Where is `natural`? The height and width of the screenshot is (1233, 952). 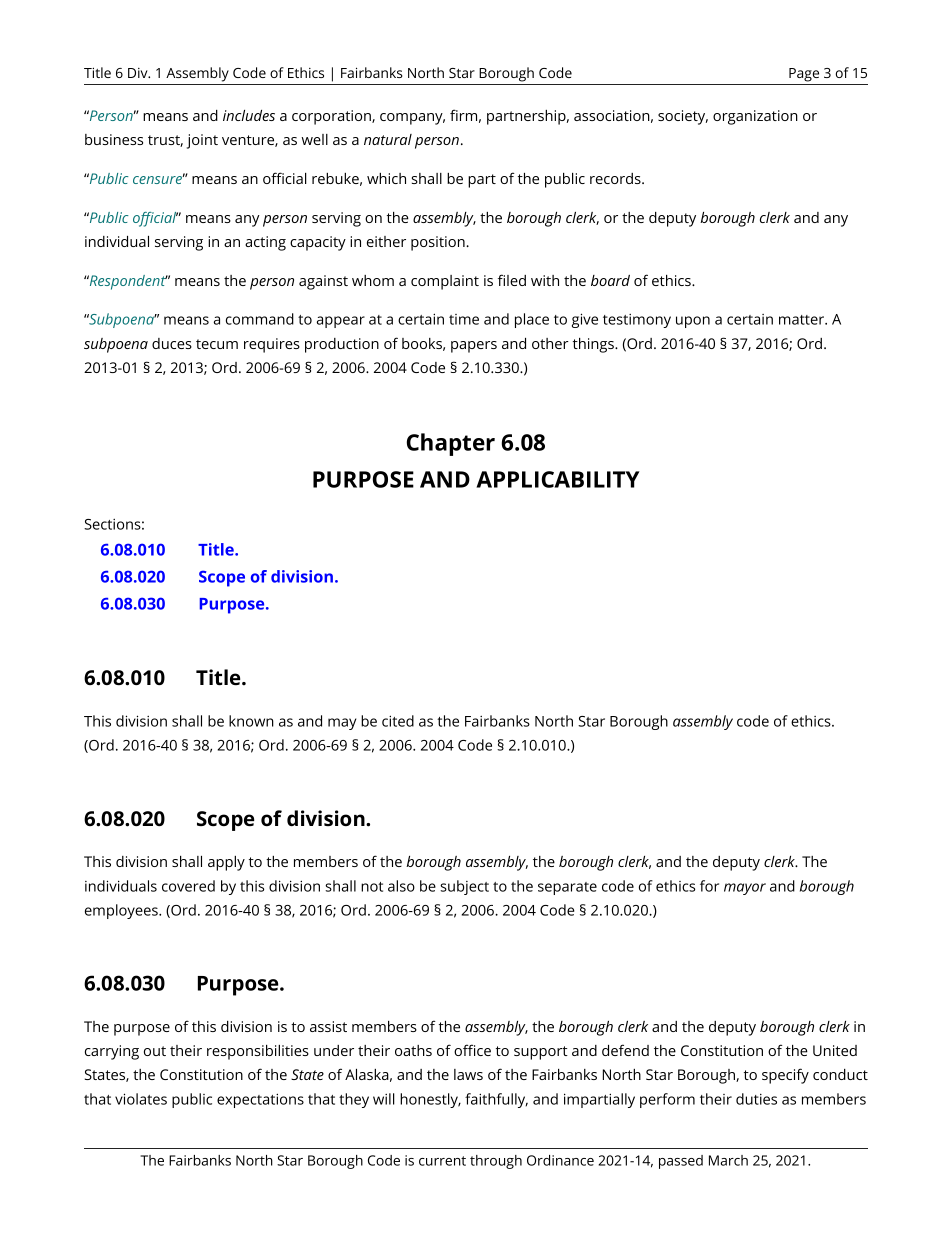 natural is located at coordinates (388, 139).
